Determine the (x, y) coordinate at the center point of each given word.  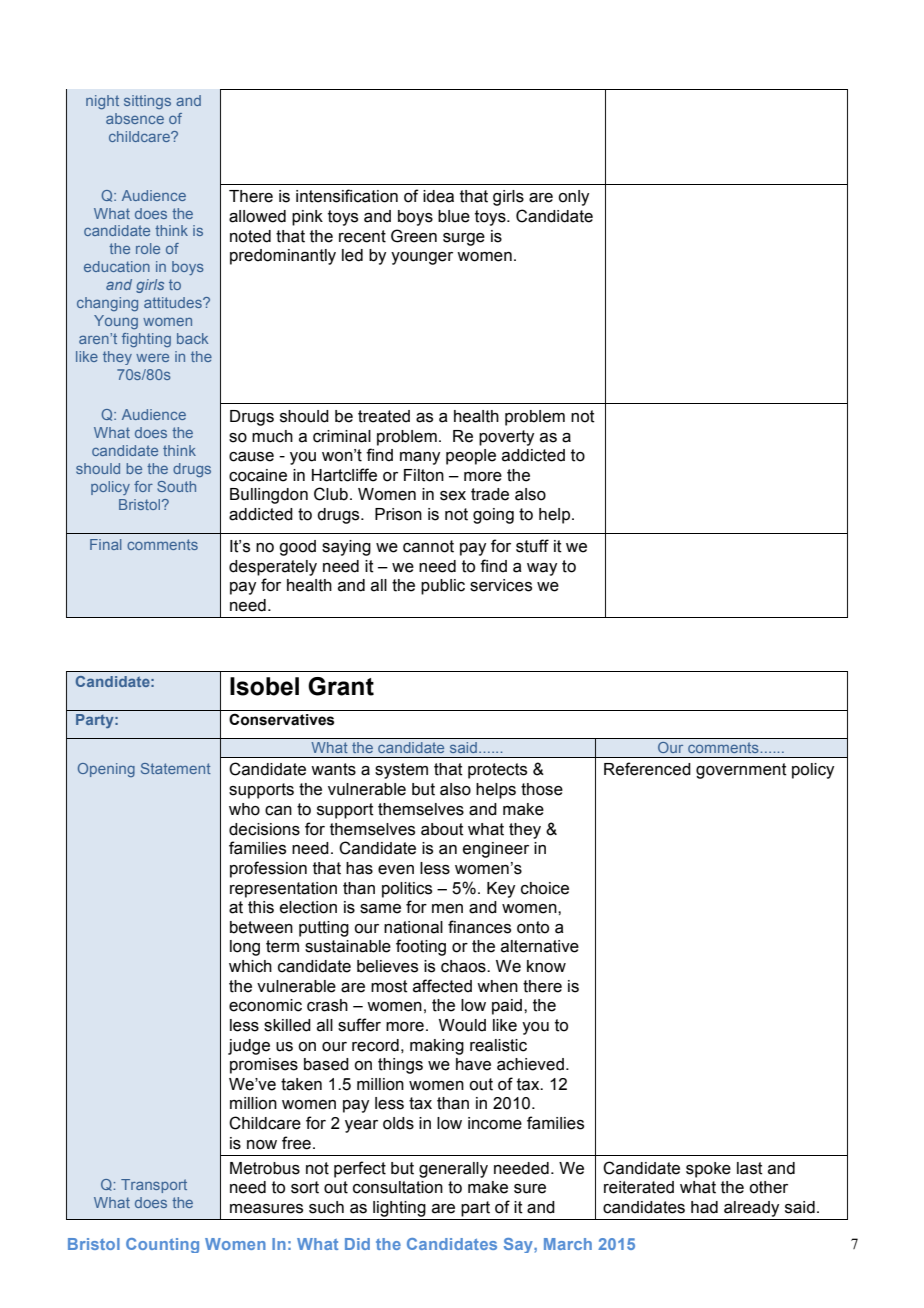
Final (105, 544)
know (546, 966)
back (192, 338)
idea (438, 196)
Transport (154, 1186)
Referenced (647, 769)
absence (135, 118)
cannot (428, 546)
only (573, 198)
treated (384, 416)
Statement (176, 768)
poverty (506, 438)
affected (442, 986)
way (542, 569)
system (401, 771)
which (250, 966)
